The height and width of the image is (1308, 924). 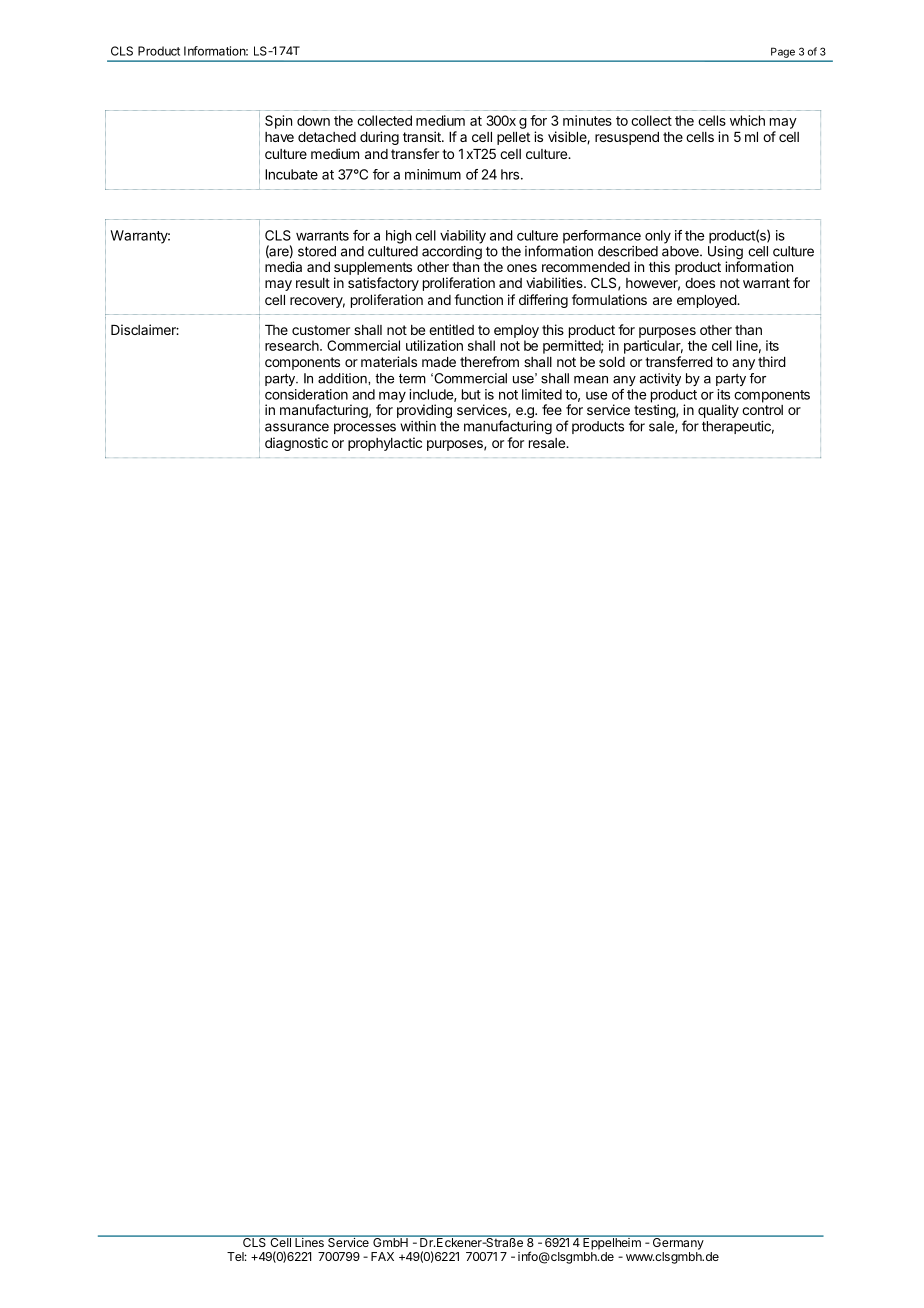 I want to click on prophylactic, so click(x=385, y=444).
